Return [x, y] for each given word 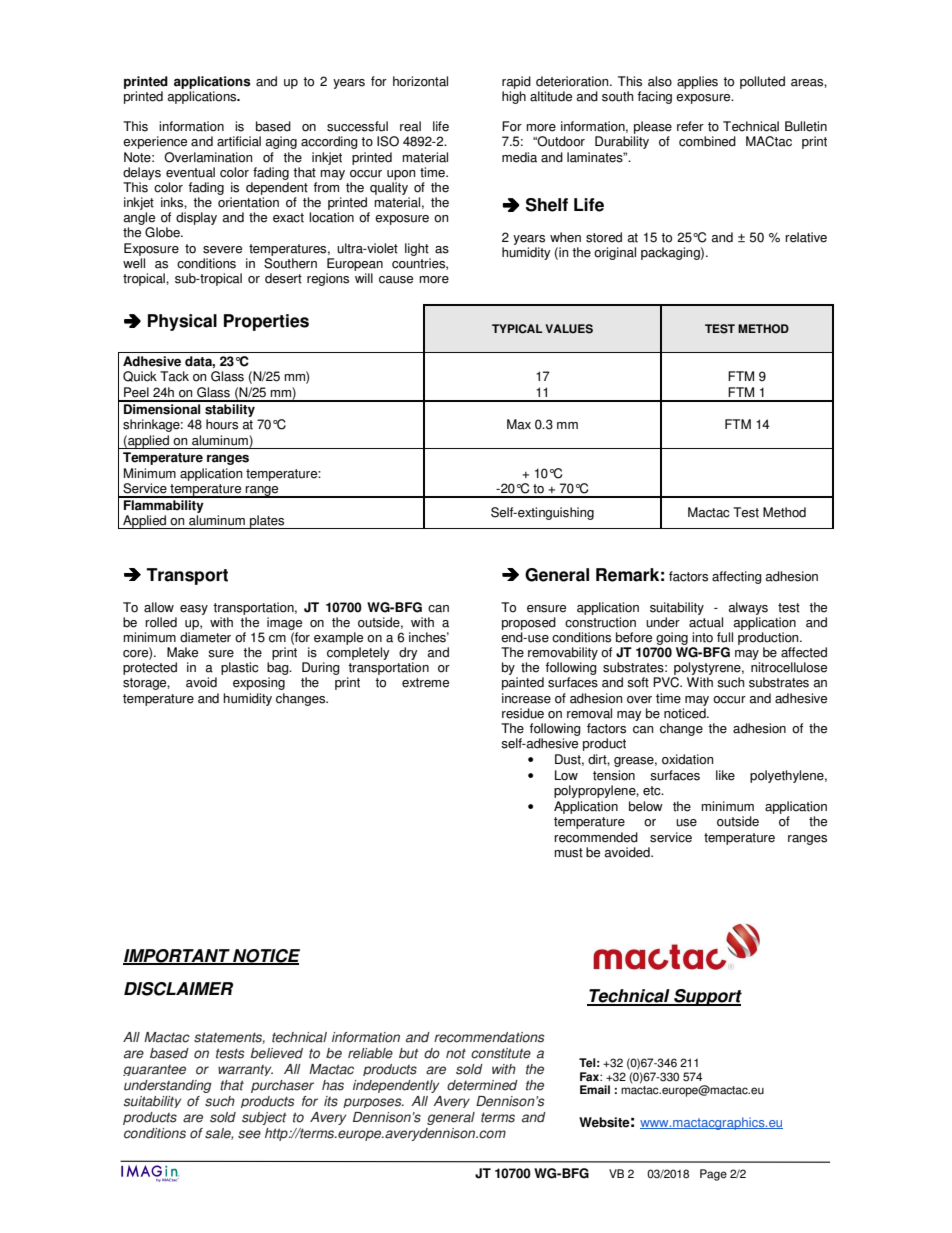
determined [482, 1085]
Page [713, 1175]
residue [523, 713]
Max [519, 424]
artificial [239, 141]
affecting [737, 577]
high [514, 97]
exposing [259, 683]
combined [707, 141]
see [249, 1134]
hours [222, 424]
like [725, 775]
